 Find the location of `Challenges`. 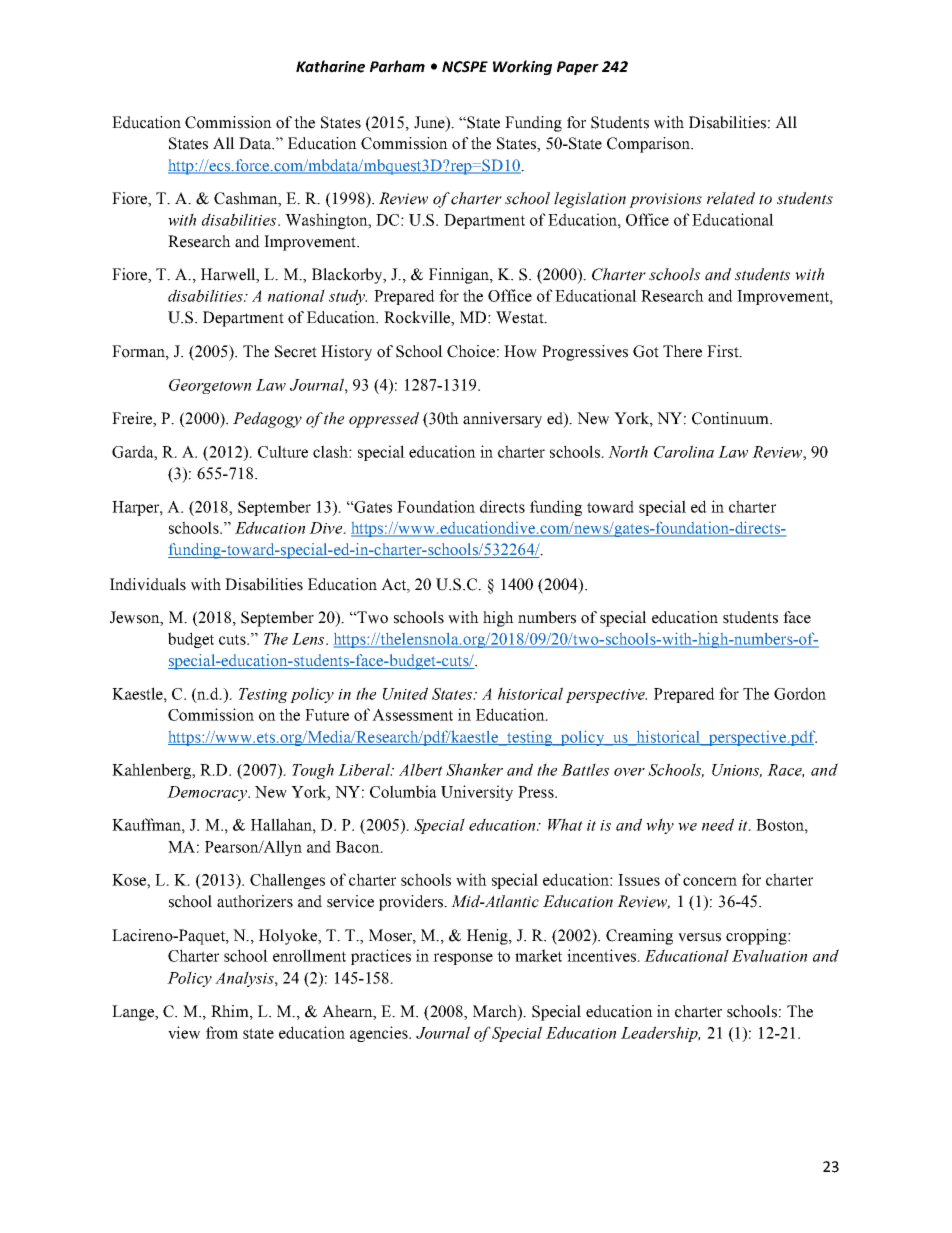

Challenges is located at coordinates (287, 881).
